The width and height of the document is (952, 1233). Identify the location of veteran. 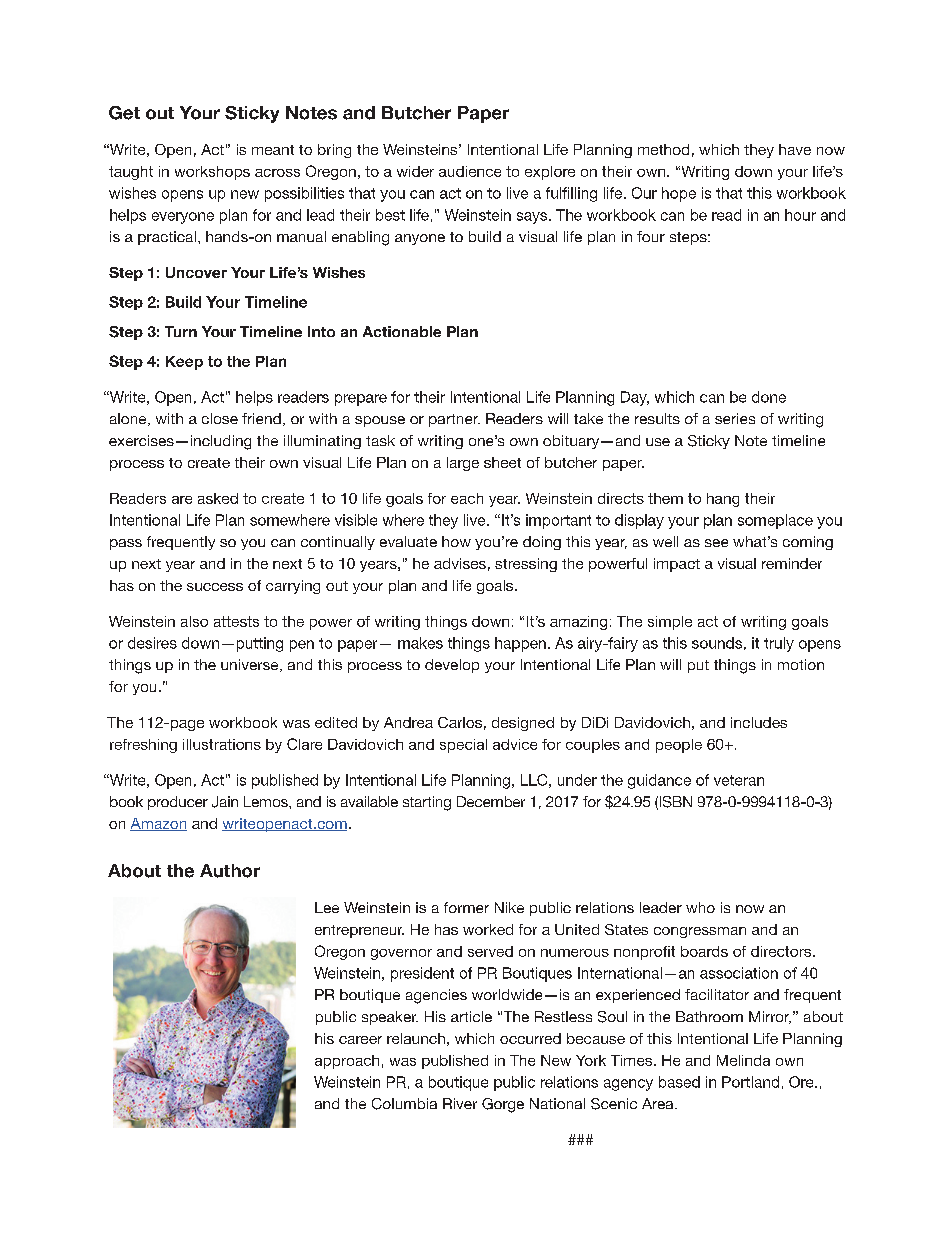
(739, 780).
